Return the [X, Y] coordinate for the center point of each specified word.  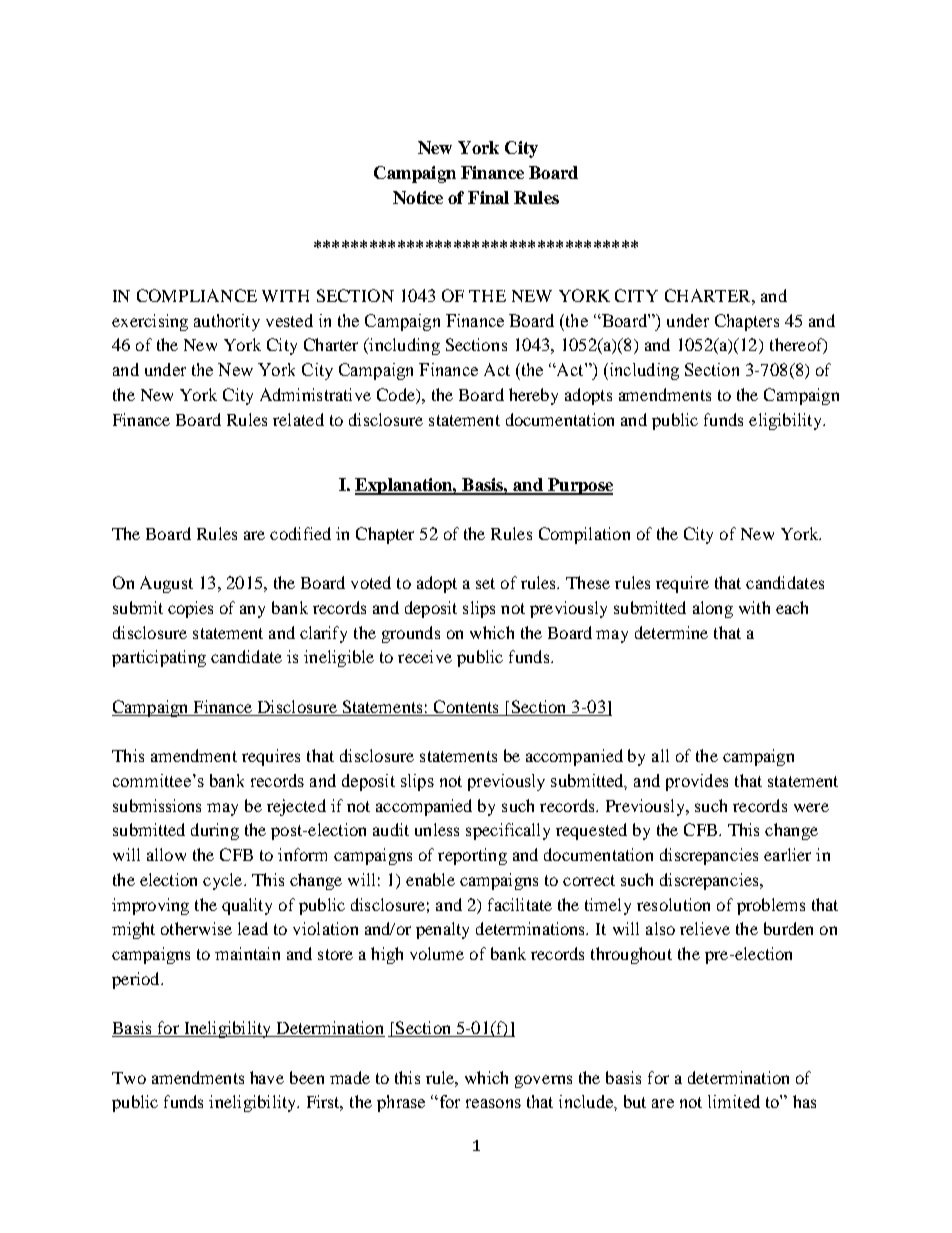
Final [488, 197]
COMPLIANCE [197, 295]
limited [734, 1101]
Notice [418, 197]
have [267, 1077]
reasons [493, 1103]
